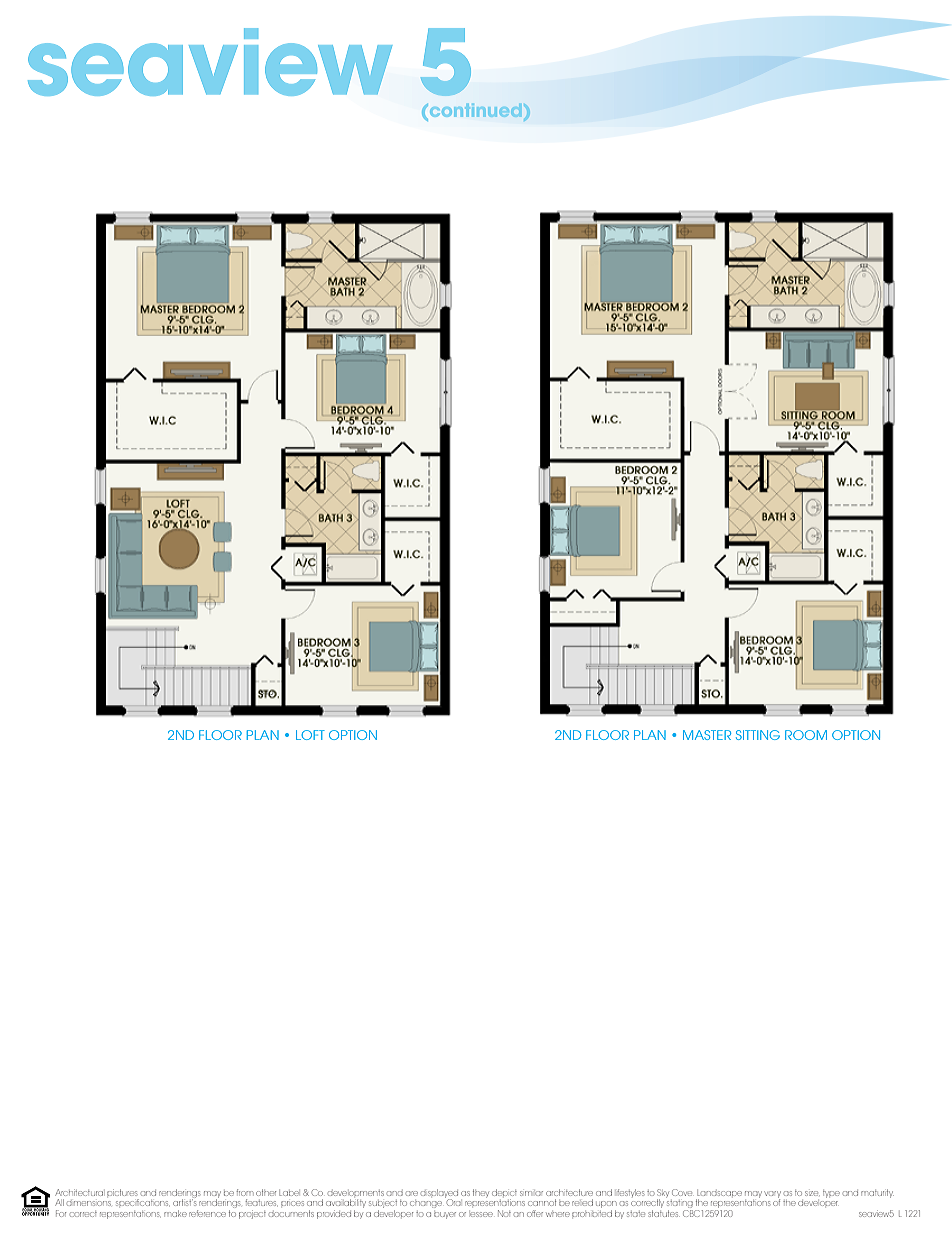  I want to click on depict, so click(504, 1192).
